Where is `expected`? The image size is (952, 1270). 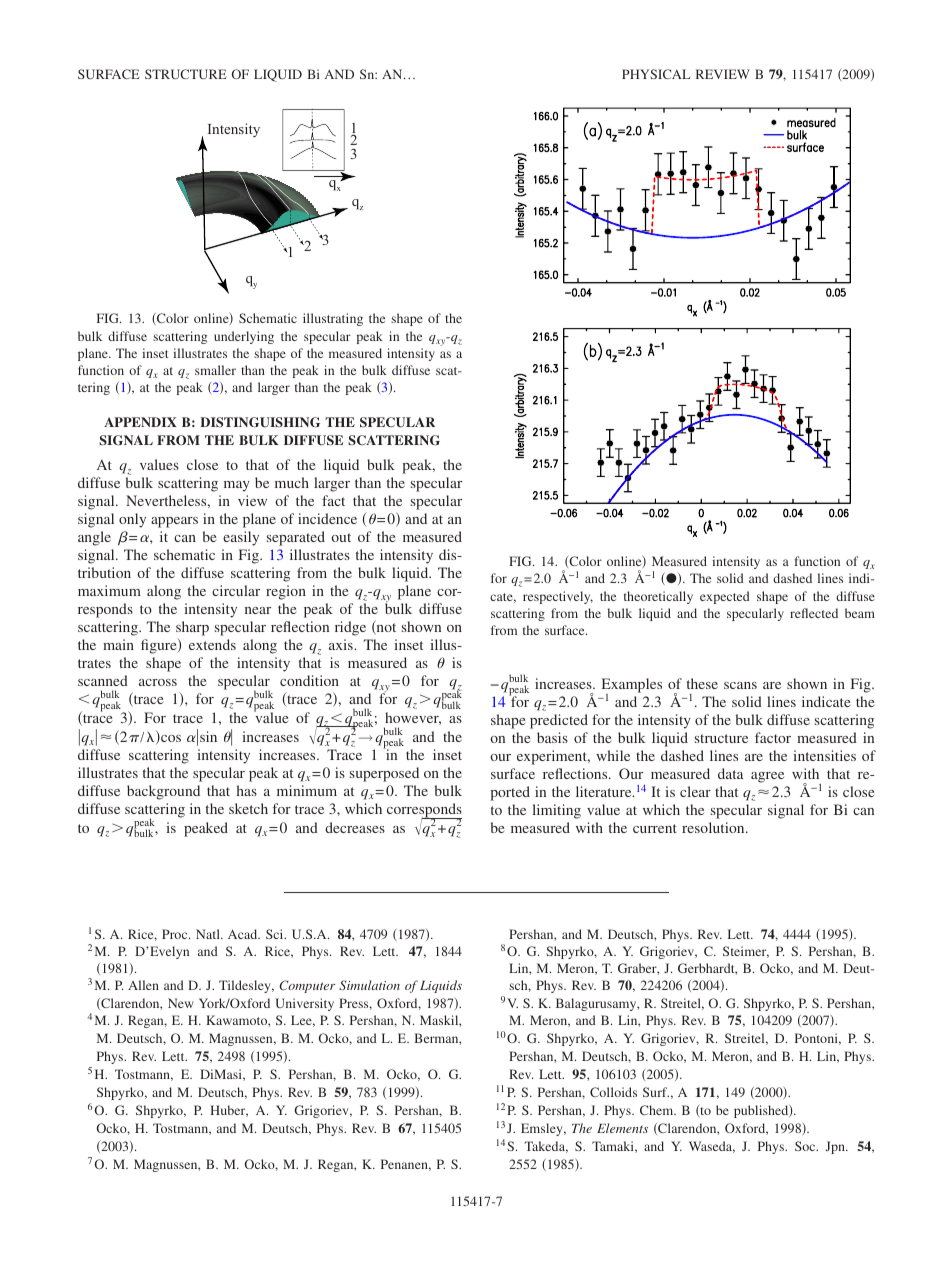 expected is located at coordinates (725, 597).
